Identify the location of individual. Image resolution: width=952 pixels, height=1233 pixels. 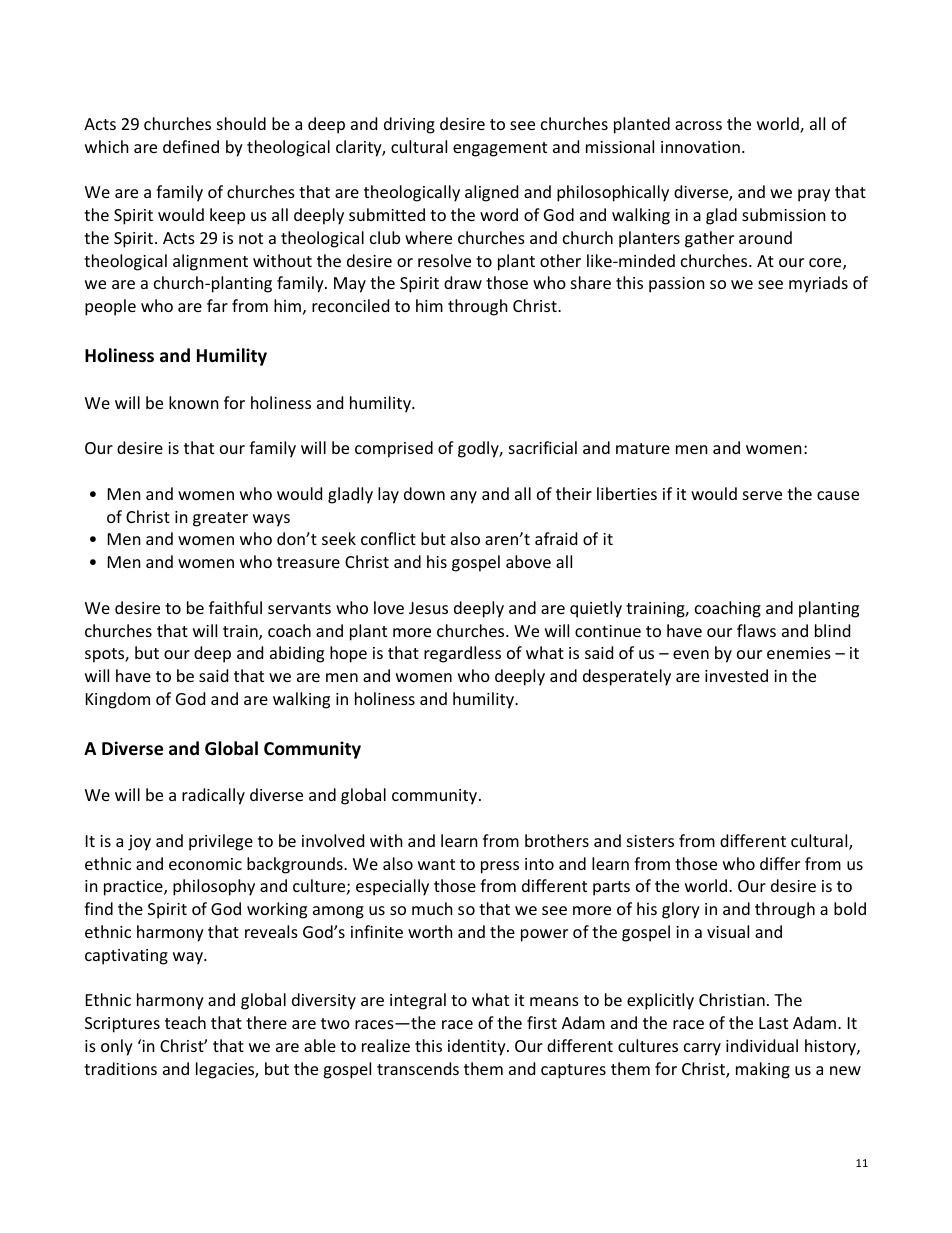
(762, 1045).
